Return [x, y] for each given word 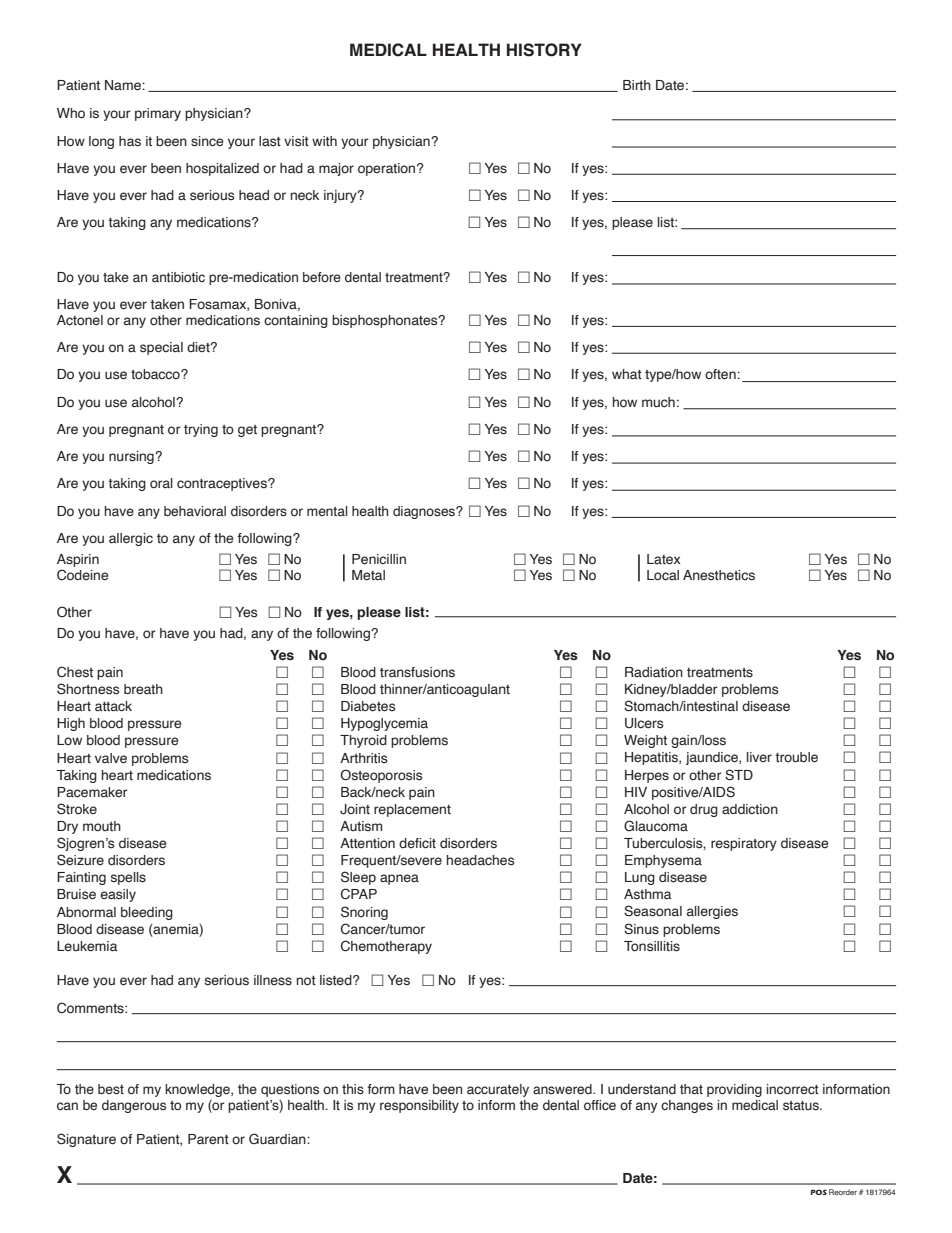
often [721, 374]
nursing [132, 457]
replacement [412, 810]
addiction [750, 809]
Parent [208, 1139]
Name [124, 85]
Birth [637, 85]
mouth [102, 826]
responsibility [419, 1106]
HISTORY [544, 50]
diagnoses [425, 512]
